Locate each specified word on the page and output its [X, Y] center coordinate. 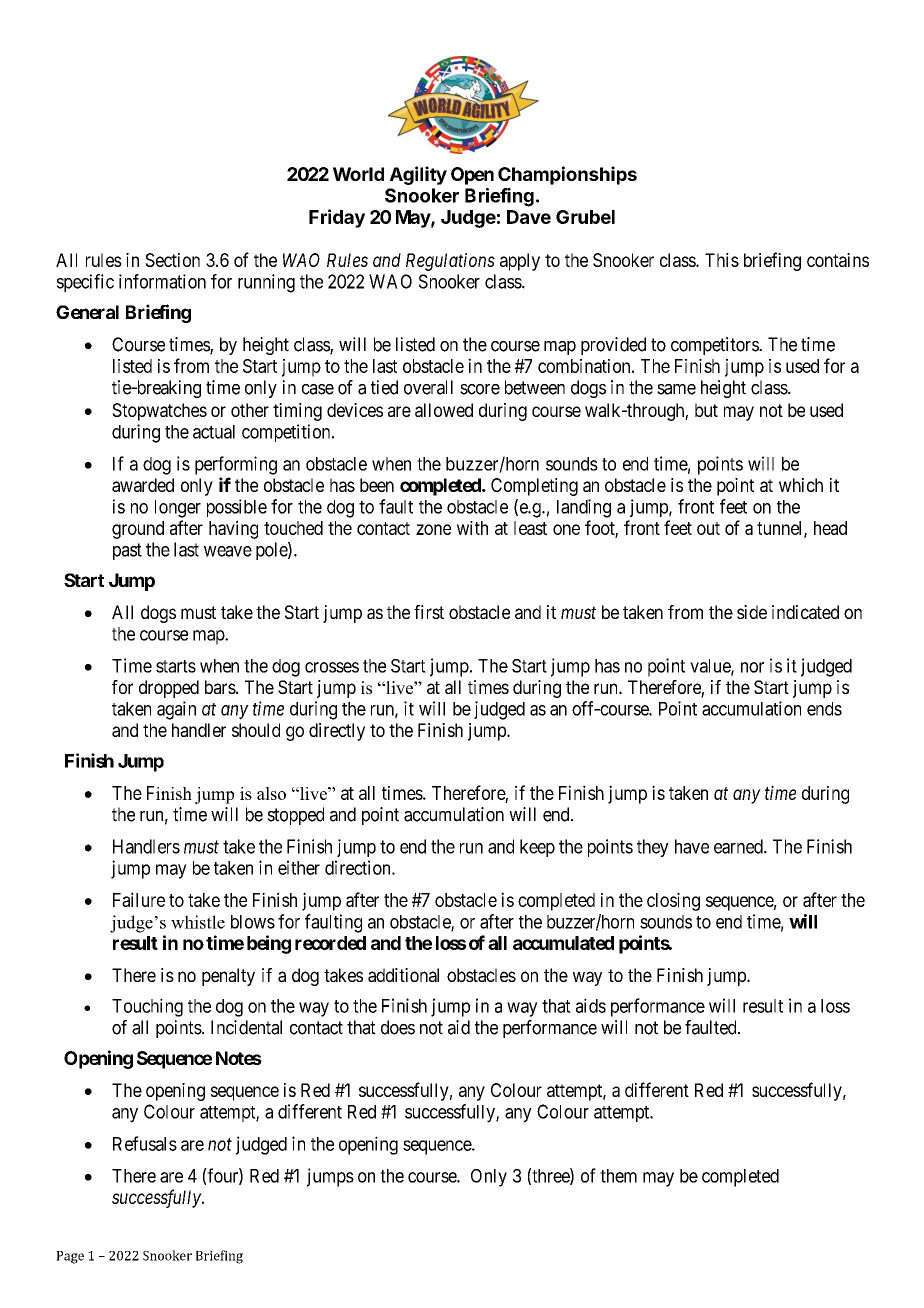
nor [752, 667]
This [722, 260]
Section [172, 260]
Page [70, 1257]
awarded [143, 485]
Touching [147, 1007]
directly [337, 732]
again [176, 710]
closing [673, 902]
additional [403, 975]
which [801, 485]
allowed [444, 410]
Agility [418, 175]
